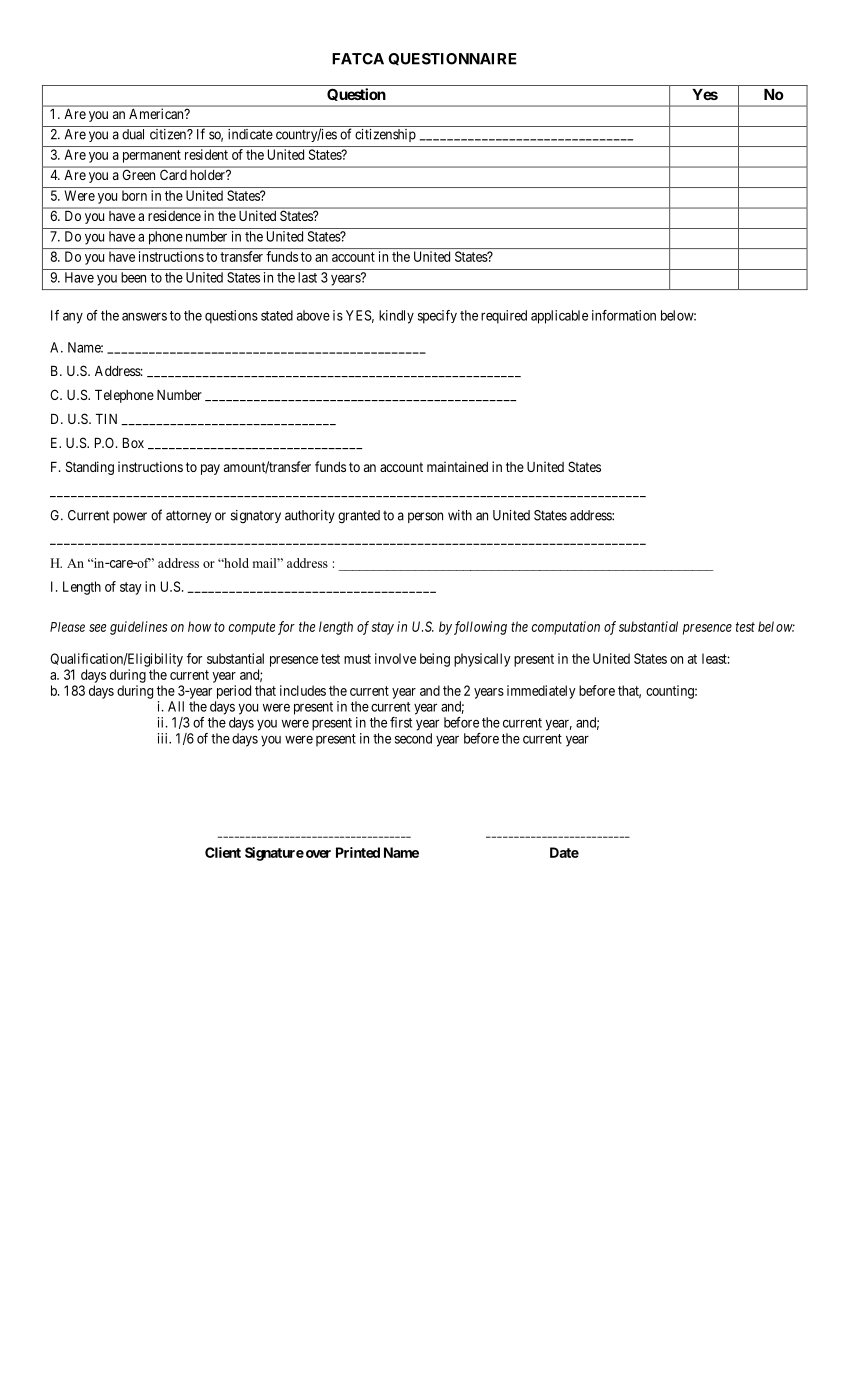 The width and height of the image is (849, 1400). What do you see at coordinates (359, 517) in the image?
I see `granted` at bounding box center [359, 517].
